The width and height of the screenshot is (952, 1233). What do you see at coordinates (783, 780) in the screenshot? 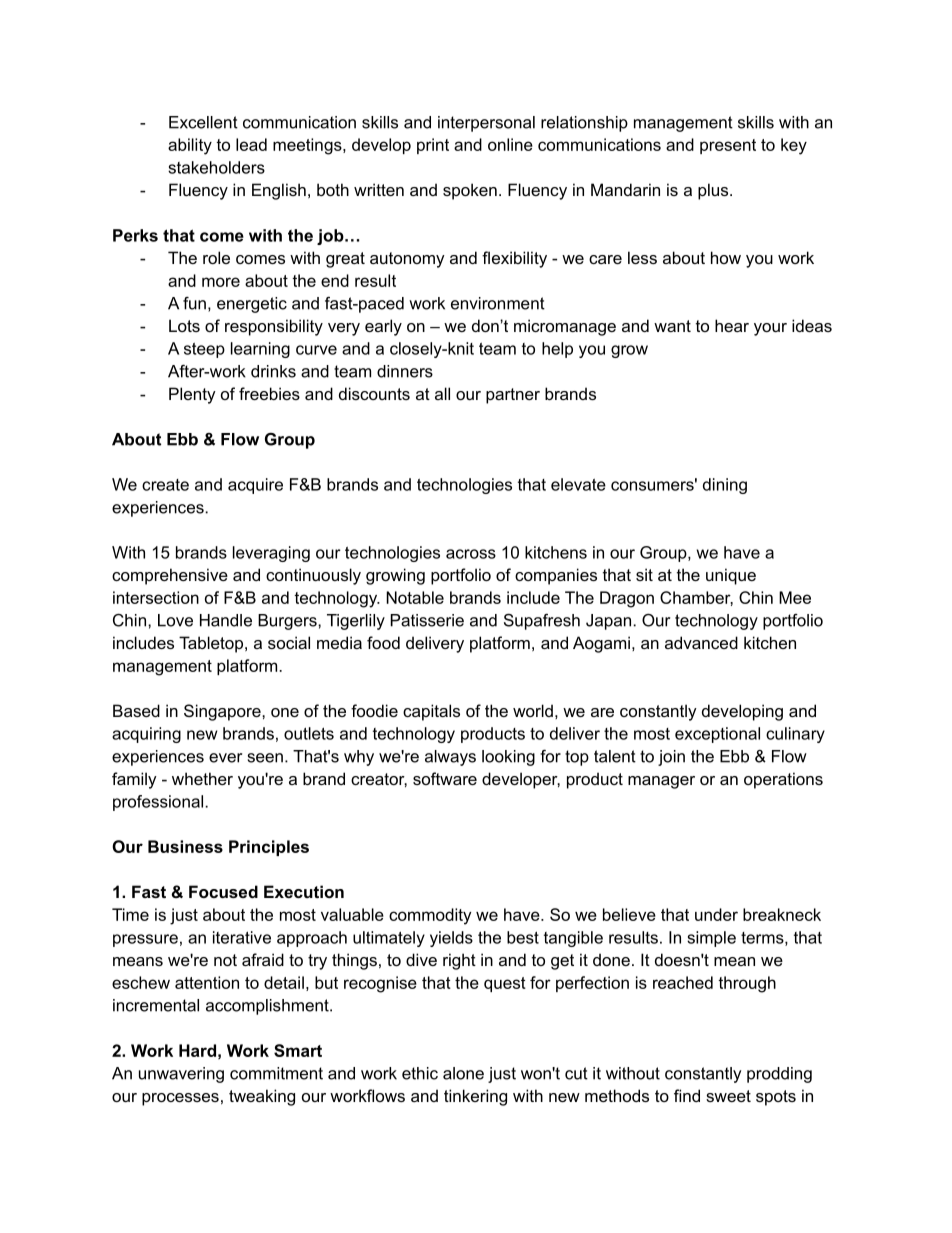
I see `operations` at bounding box center [783, 780].
